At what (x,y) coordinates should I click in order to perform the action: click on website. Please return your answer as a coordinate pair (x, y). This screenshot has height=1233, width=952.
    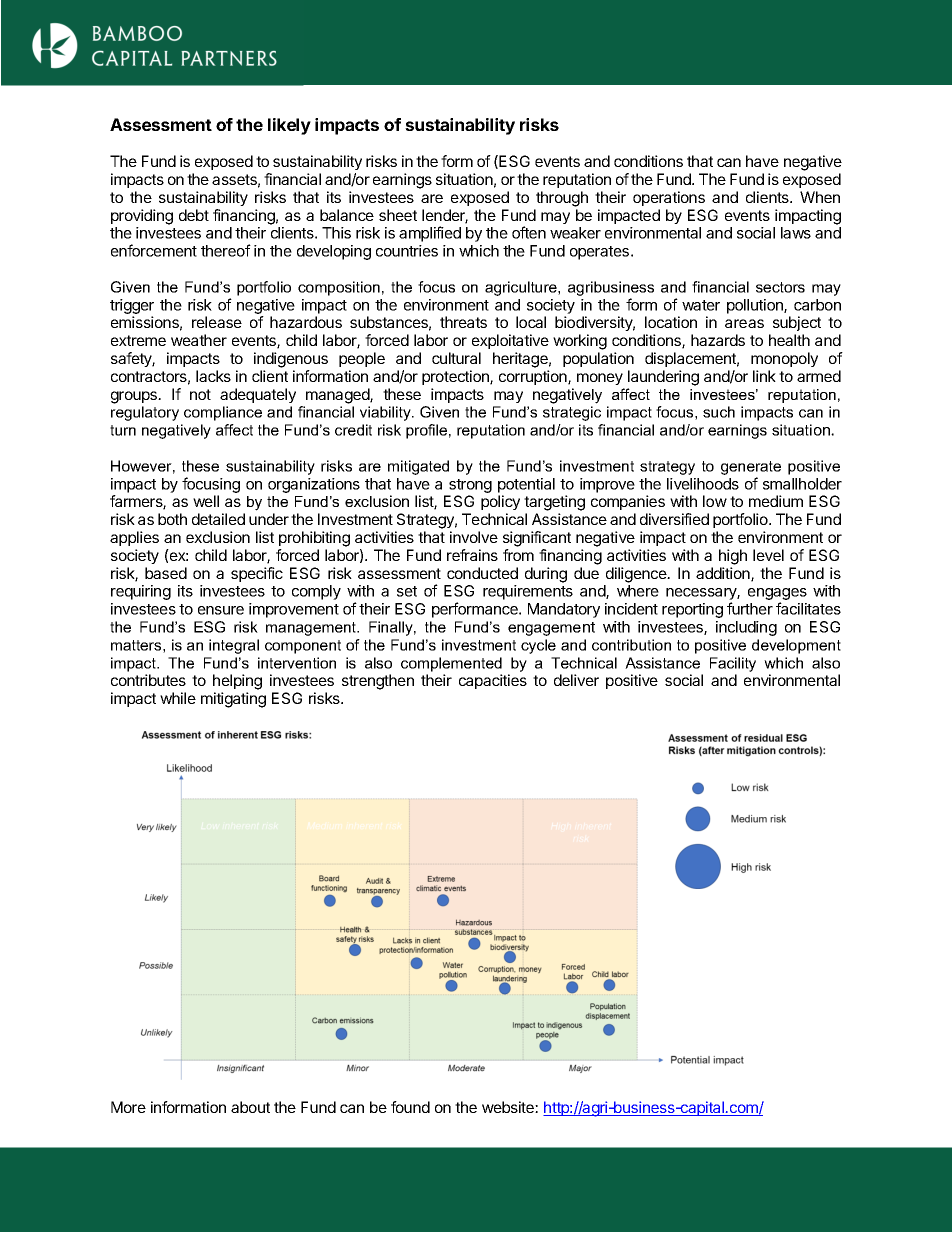
    Looking at the image, I should click on (509, 1107).
